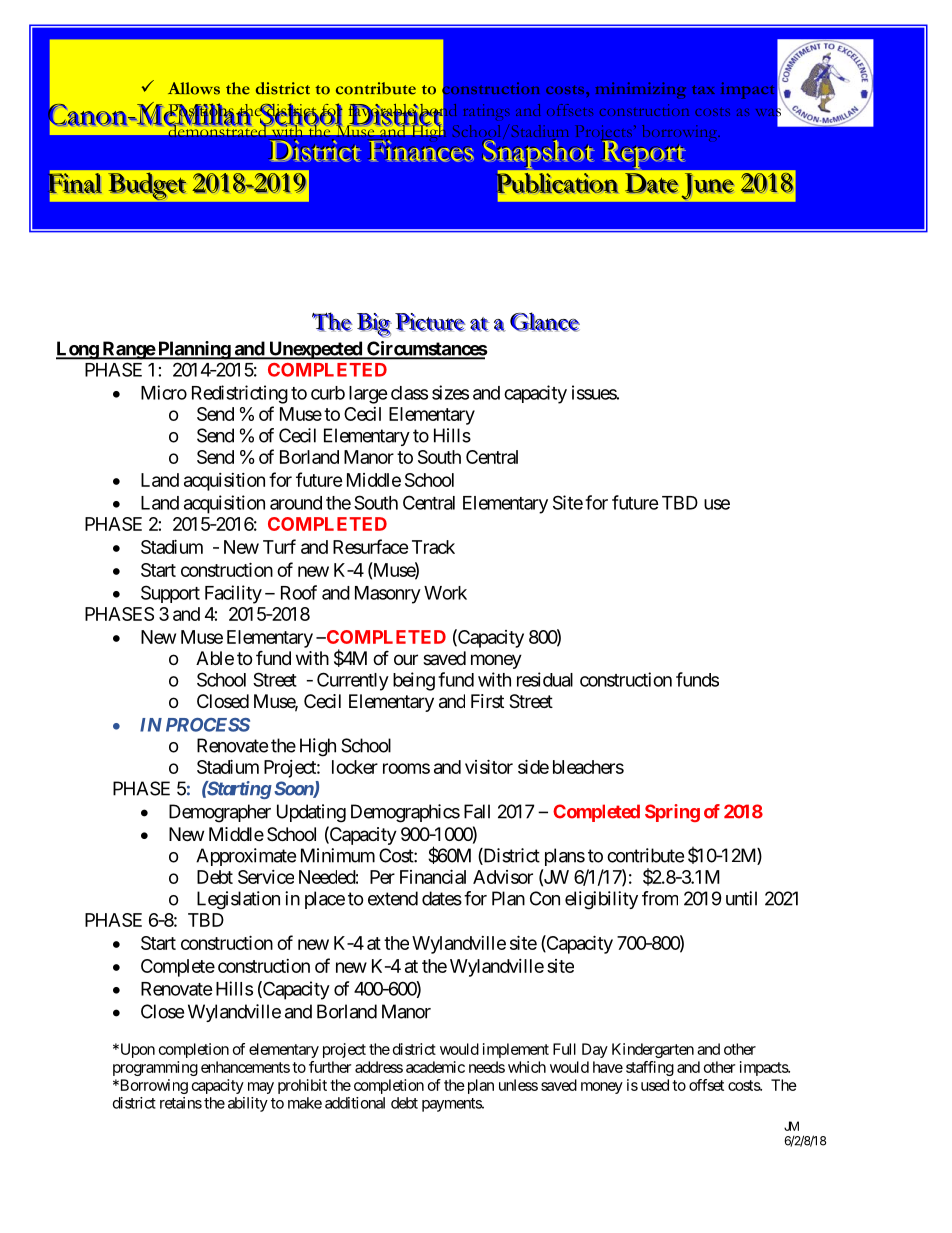 The height and width of the screenshot is (1233, 952). What do you see at coordinates (78, 350) in the screenshot?
I see `Long` at bounding box center [78, 350].
